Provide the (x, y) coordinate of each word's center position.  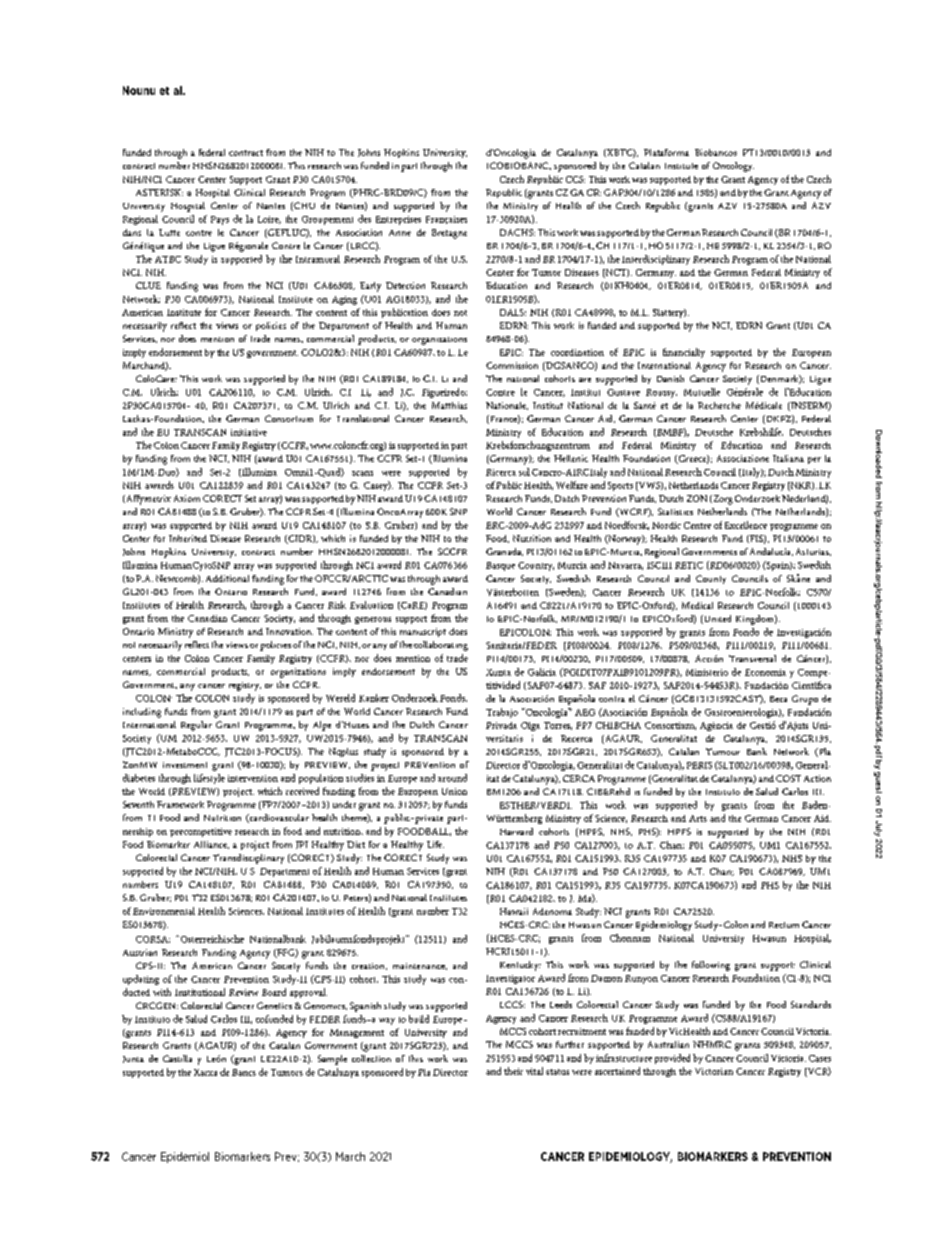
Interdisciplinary (656, 260)
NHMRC (712, 1044)
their (513, 1071)
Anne (400, 233)
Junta (133, 1059)
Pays (220, 220)
